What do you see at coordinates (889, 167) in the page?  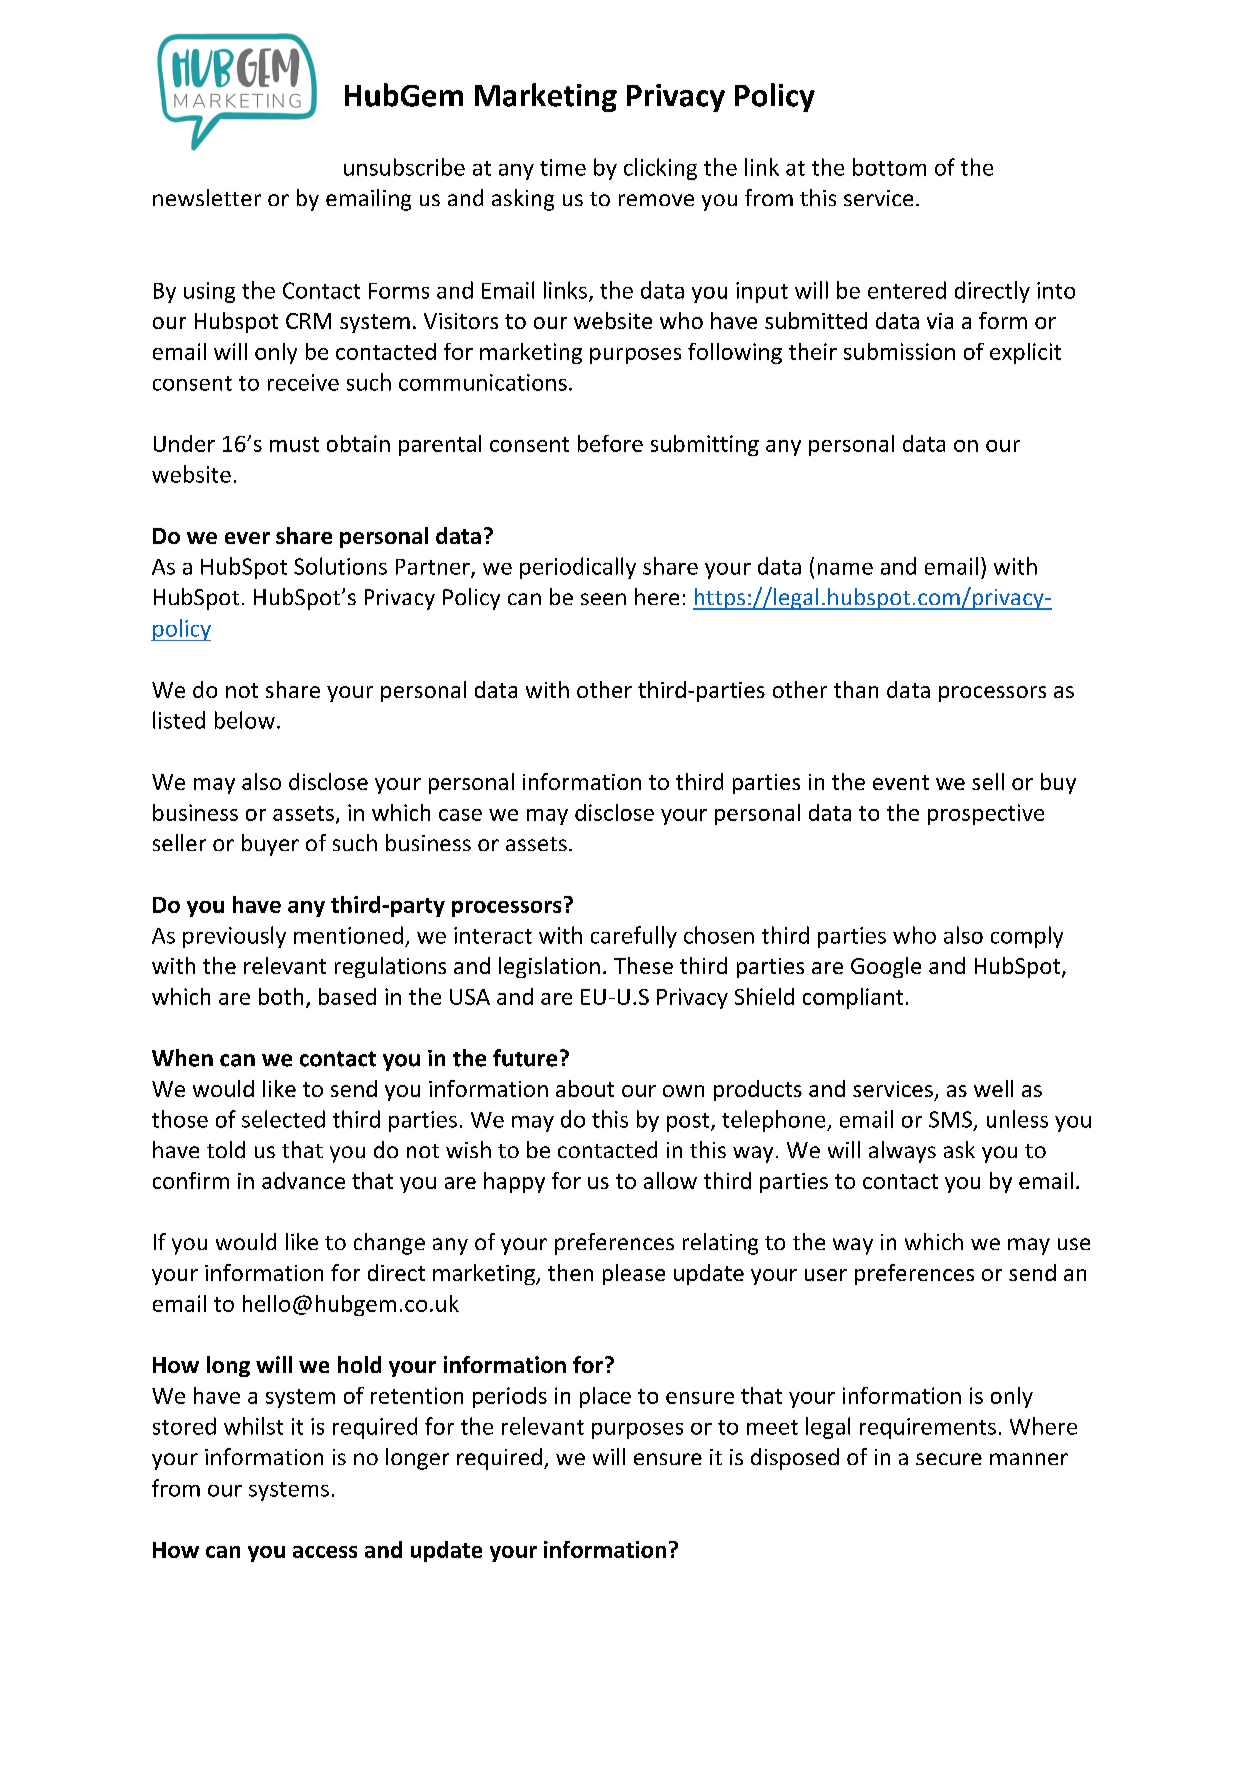 I see `bottom` at bounding box center [889, 167].
